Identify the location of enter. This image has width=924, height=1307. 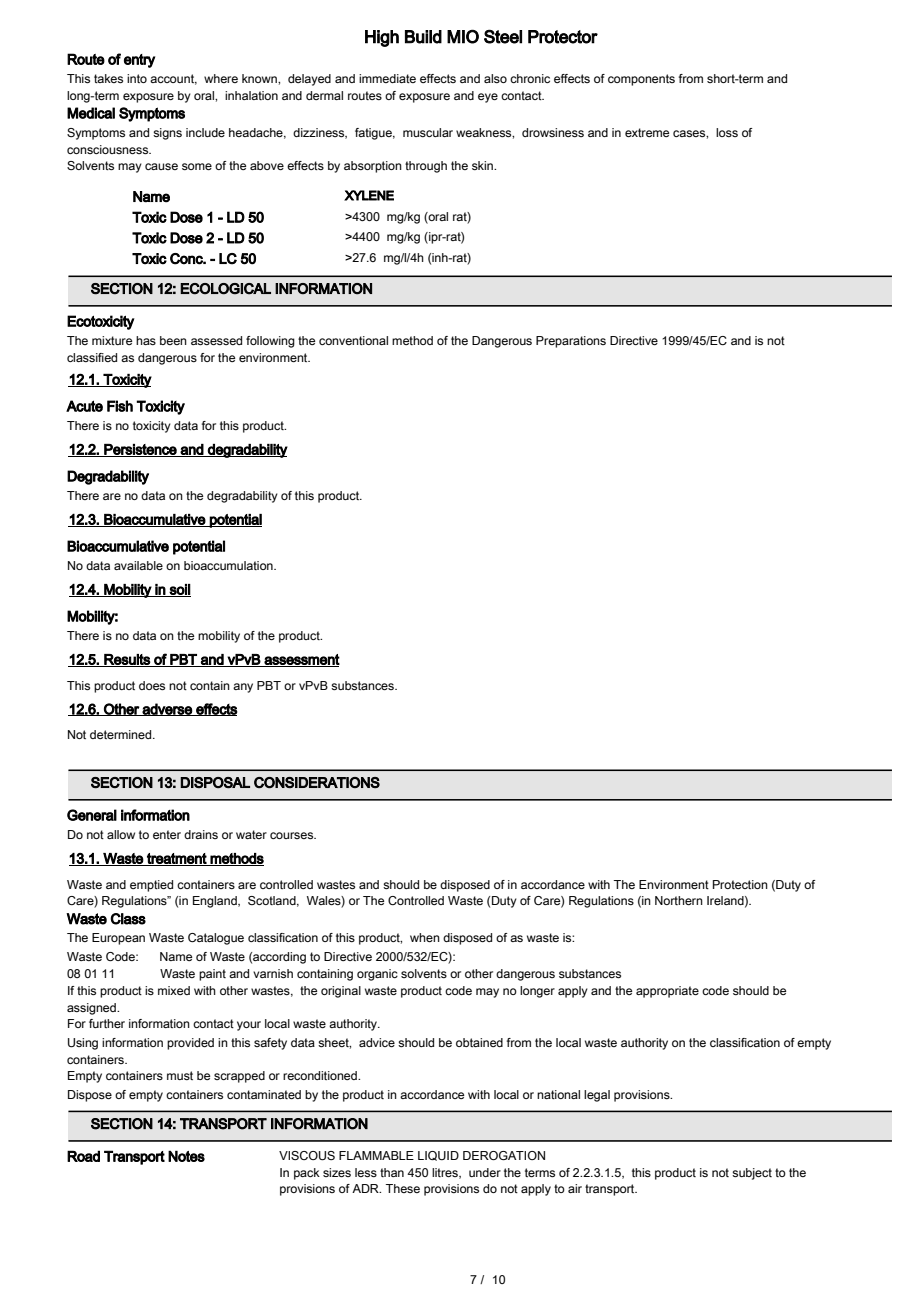
(167, 834).
